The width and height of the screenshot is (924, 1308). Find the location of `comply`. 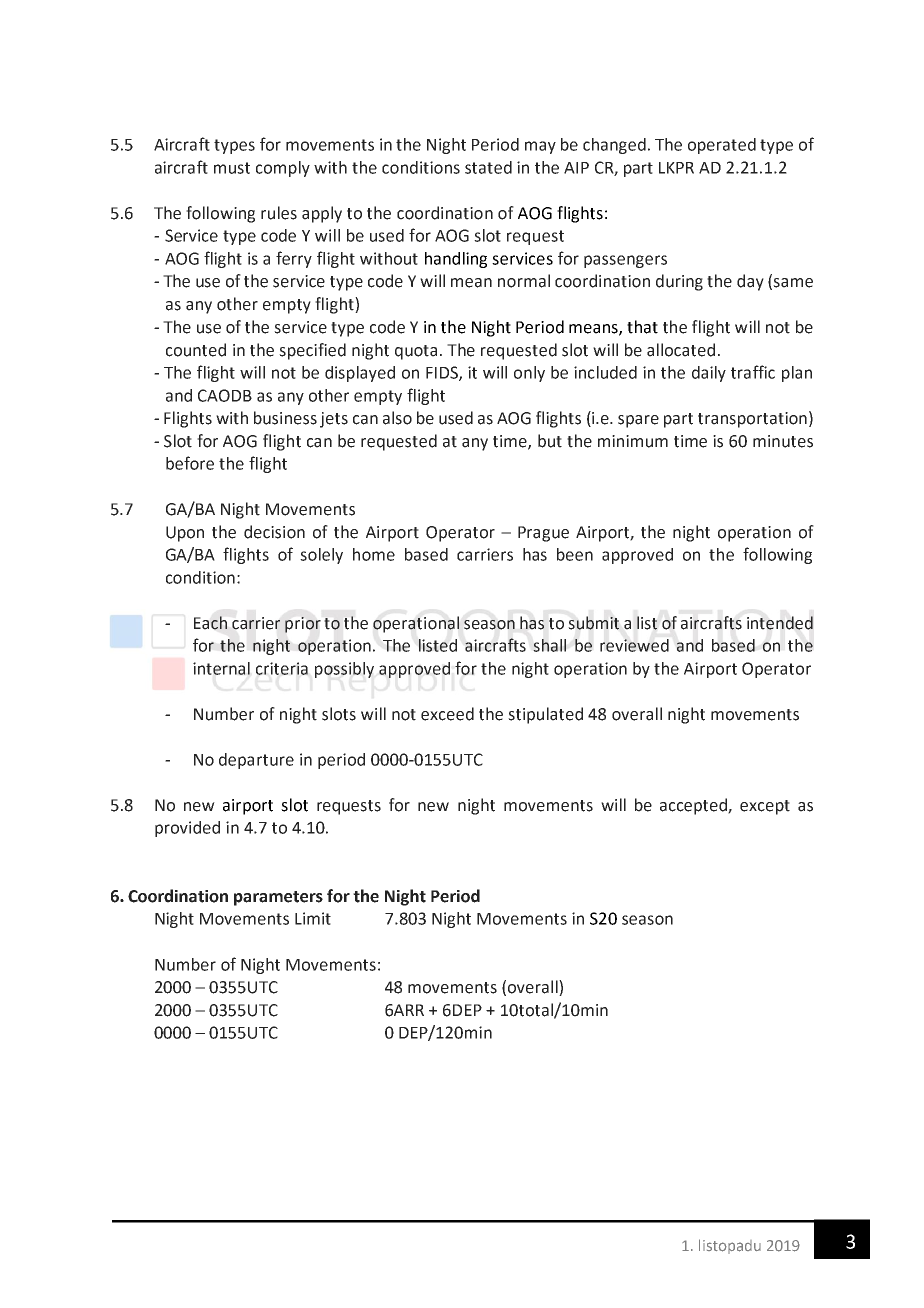

comply is located at coordinates (283, 169).
